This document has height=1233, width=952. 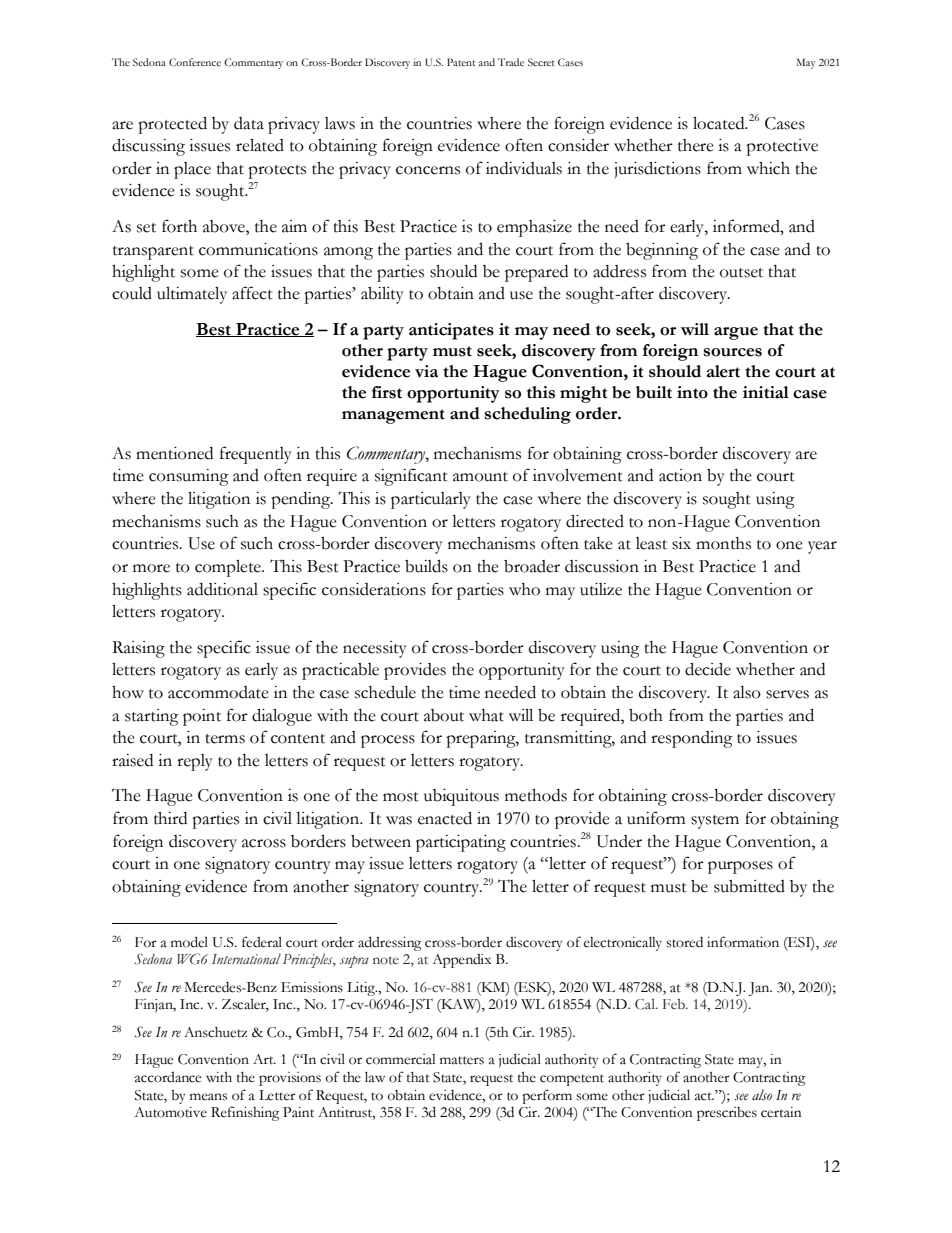 I want to click on matters, so click(x=462, y=1060).
